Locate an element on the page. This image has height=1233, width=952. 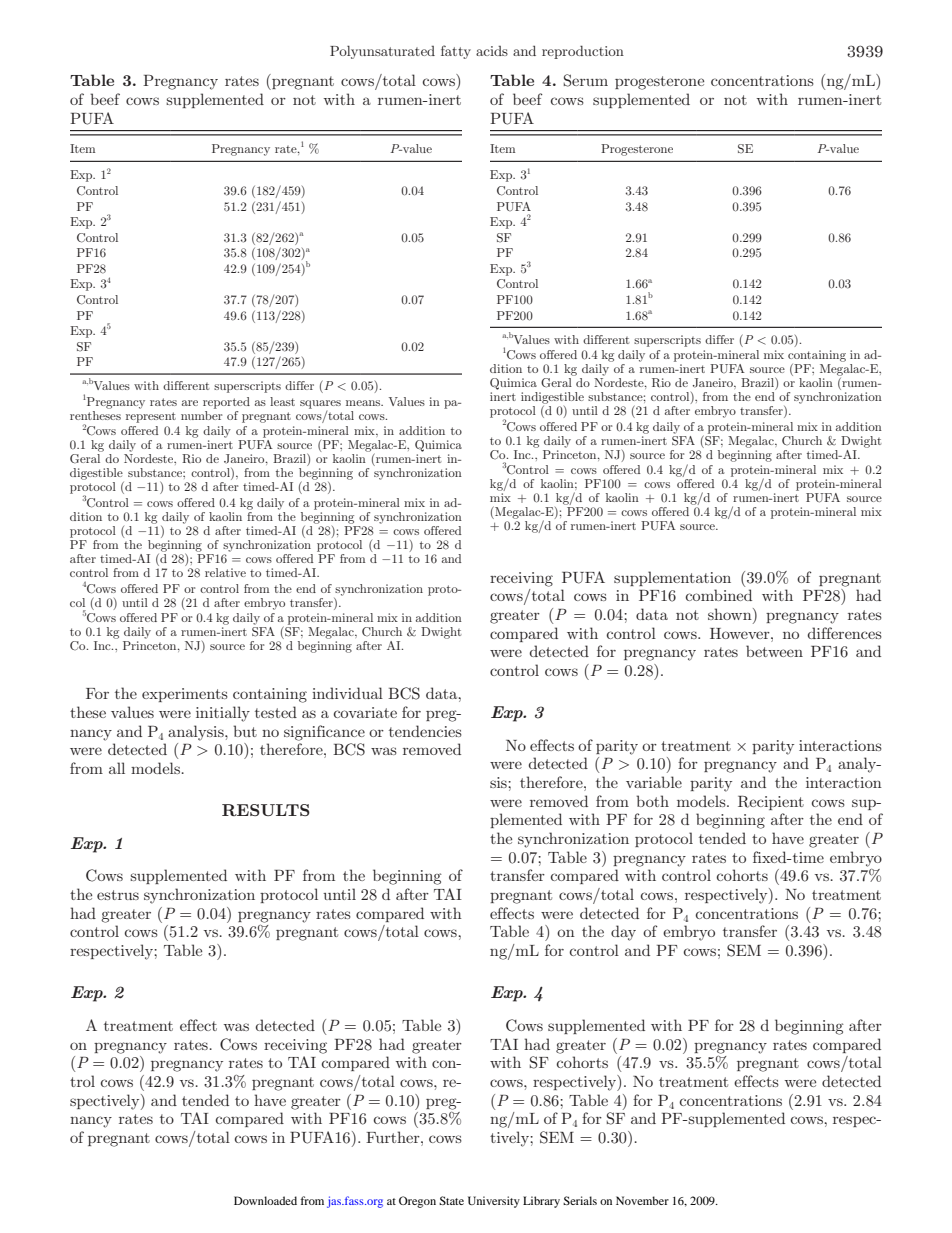
both is located at coordinates (652, 801).
